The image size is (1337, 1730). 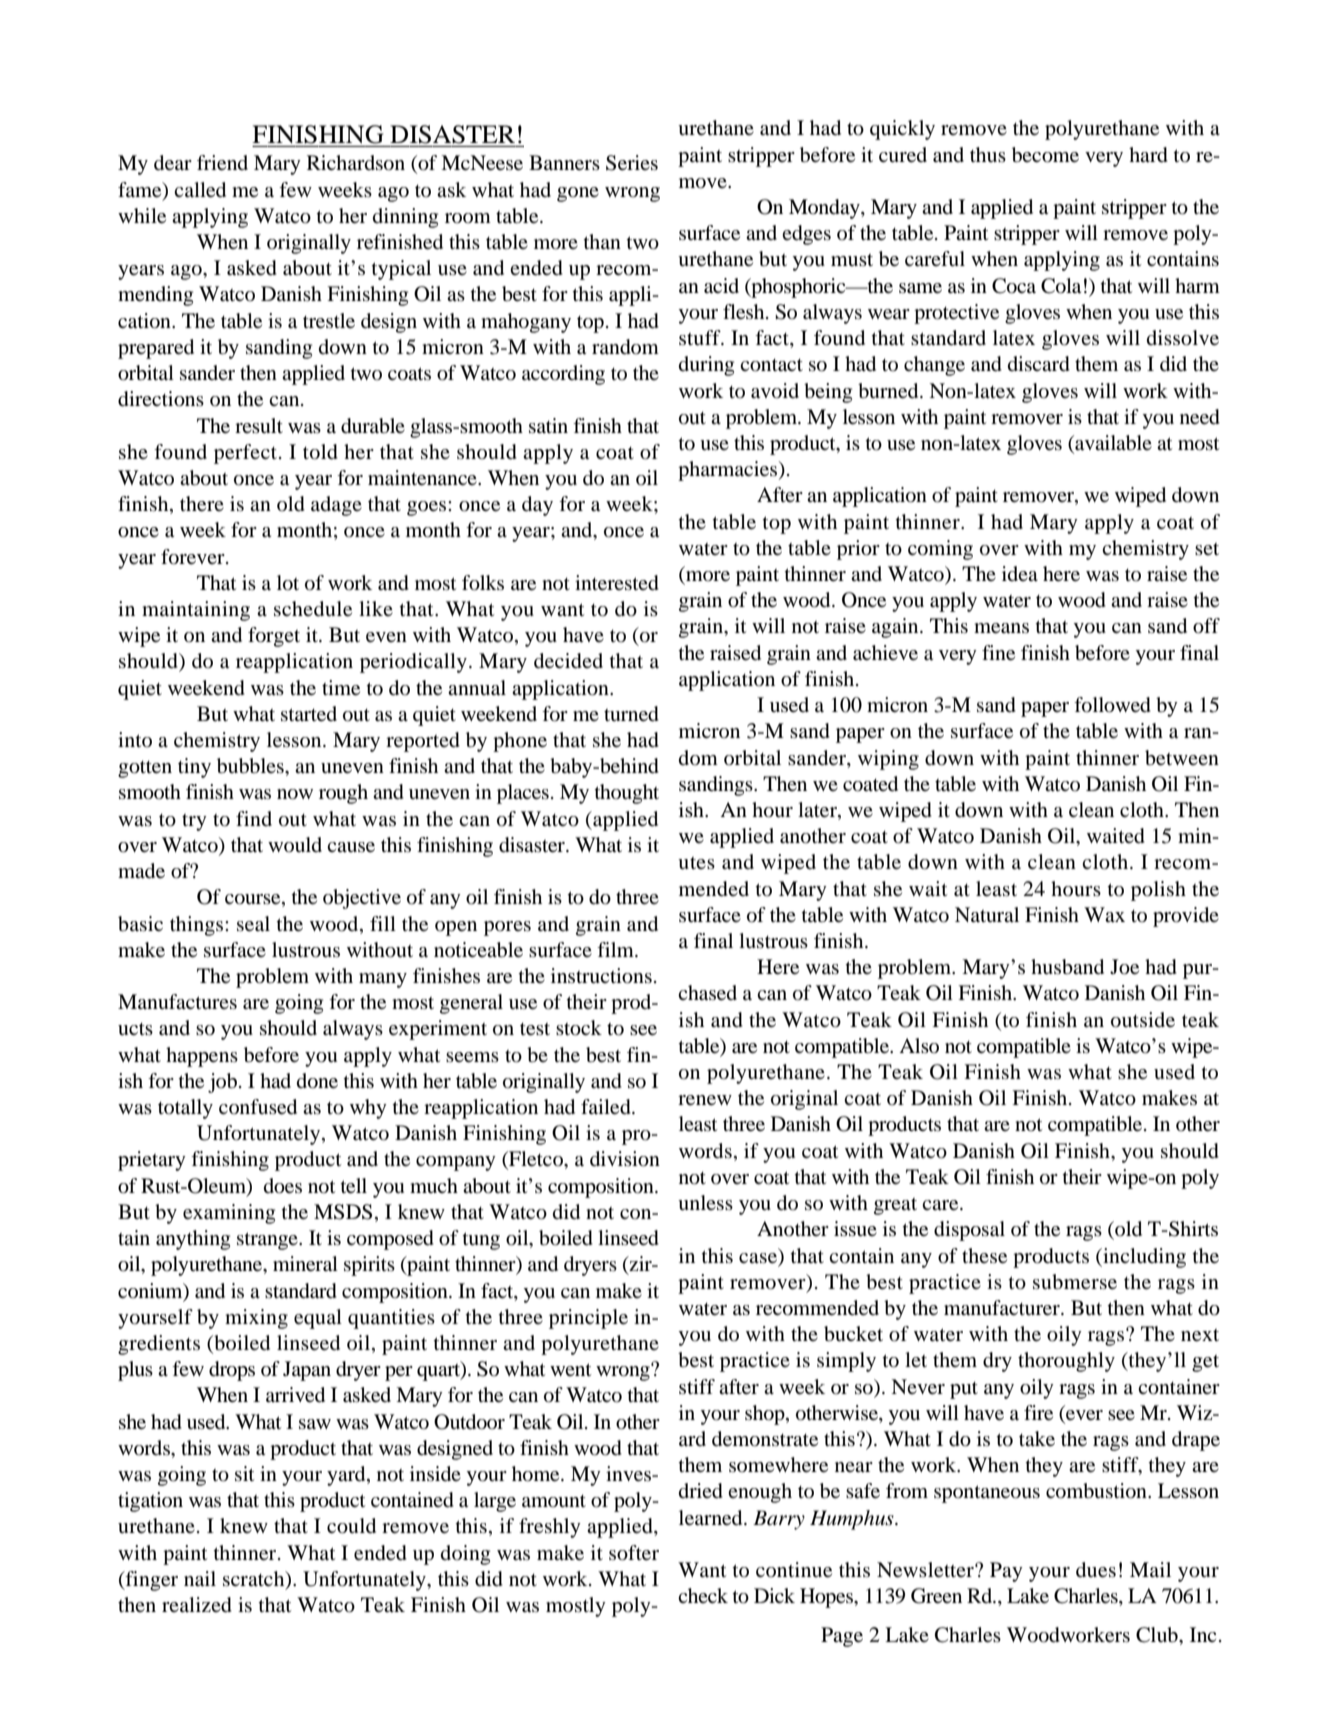 I want to click on including, so click(x=1143, y=1258).
